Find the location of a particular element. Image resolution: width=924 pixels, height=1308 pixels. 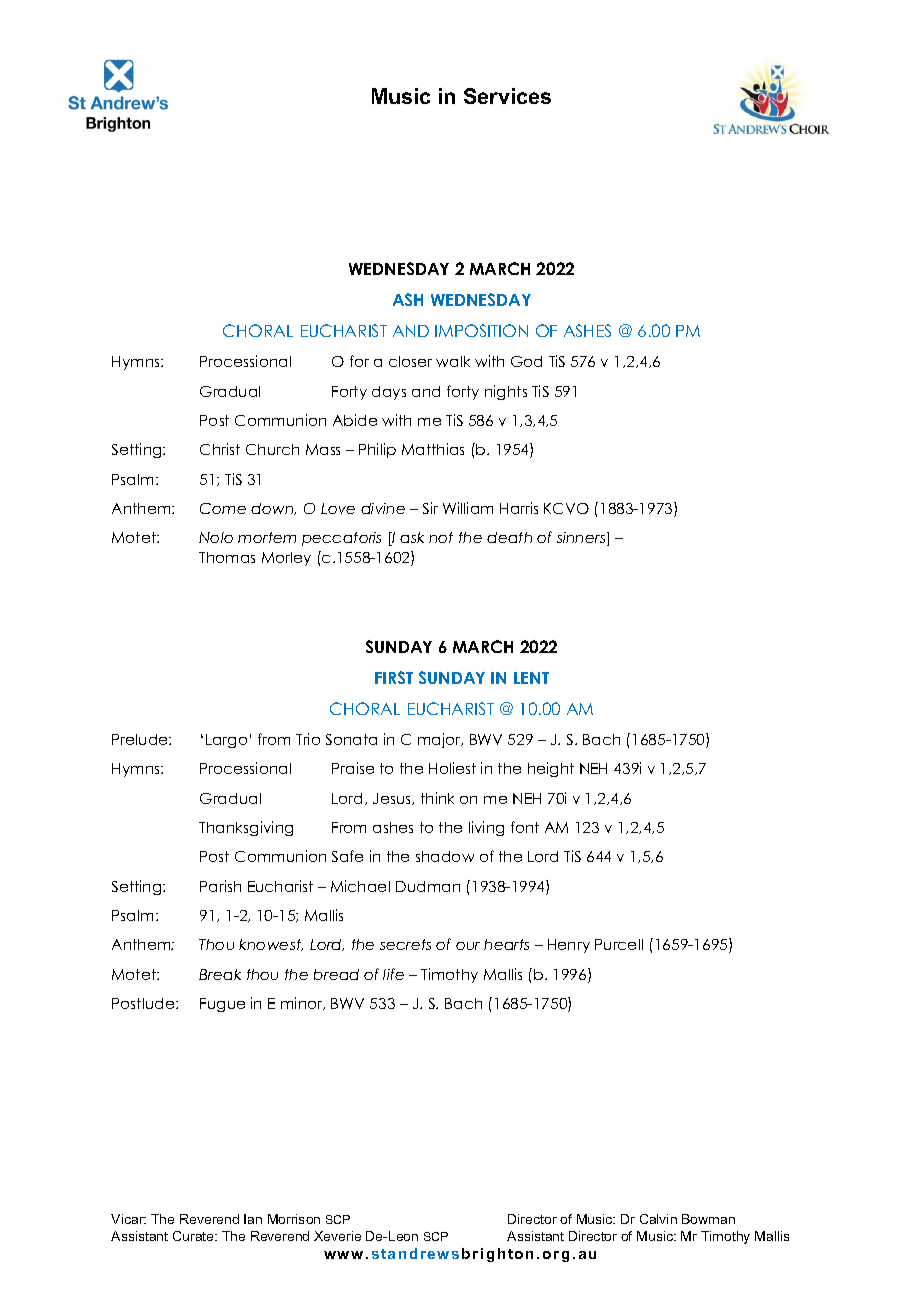

Purcell is located at coordinates (619, 944).
